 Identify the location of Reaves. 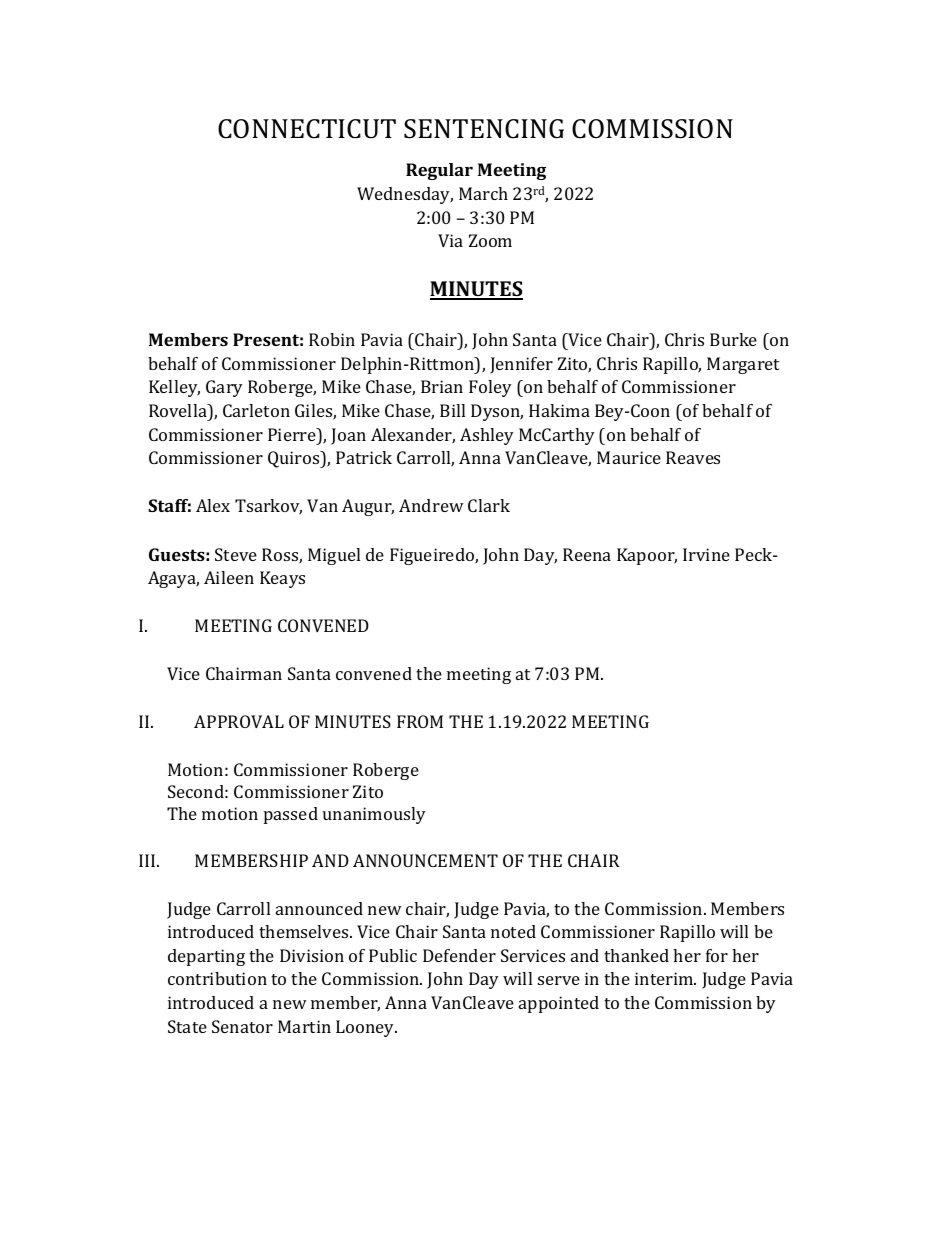
(693, 457).
